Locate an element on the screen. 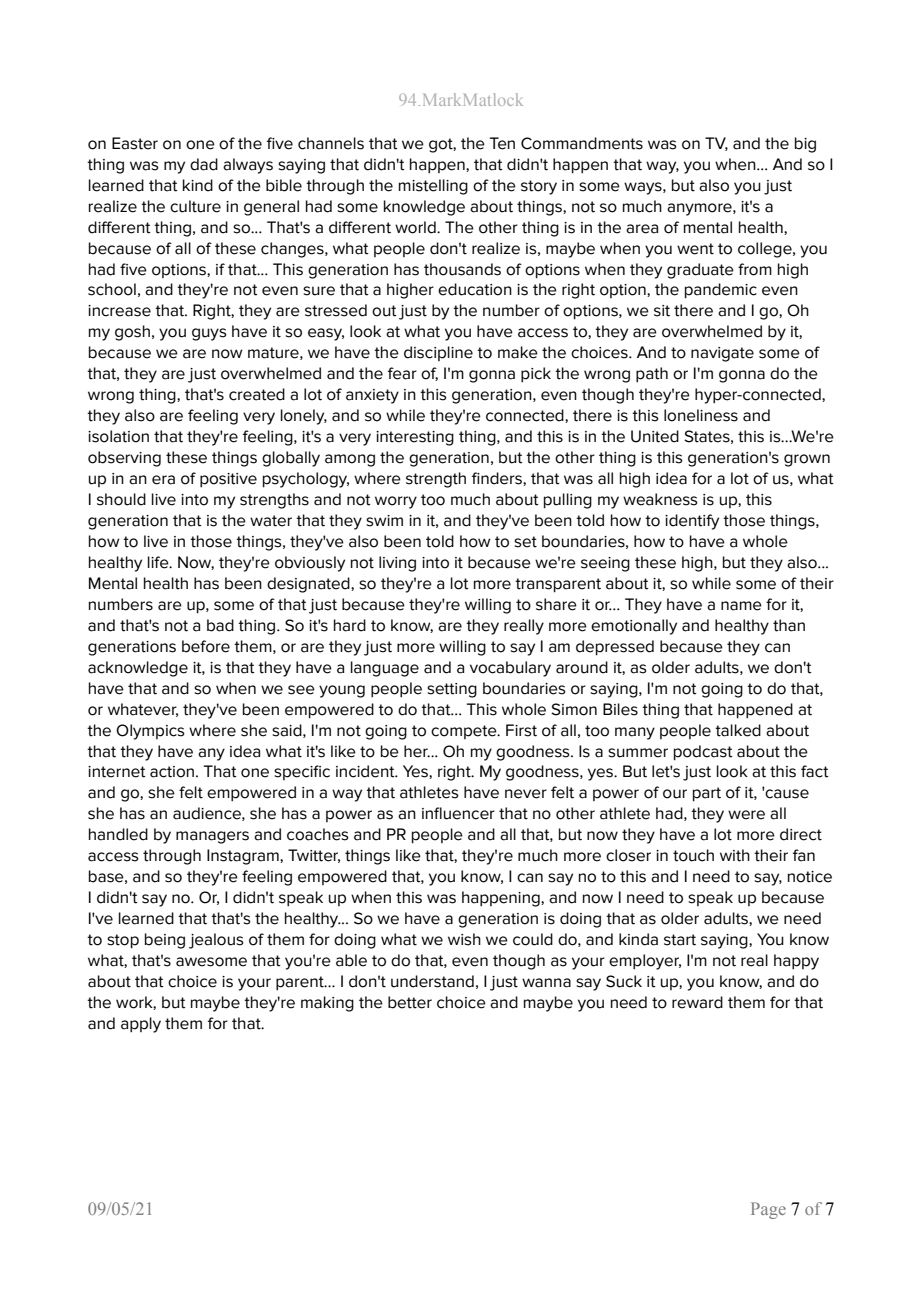 This screenshot has height=1307, width=924. big is located at coordinates (805, 145).
